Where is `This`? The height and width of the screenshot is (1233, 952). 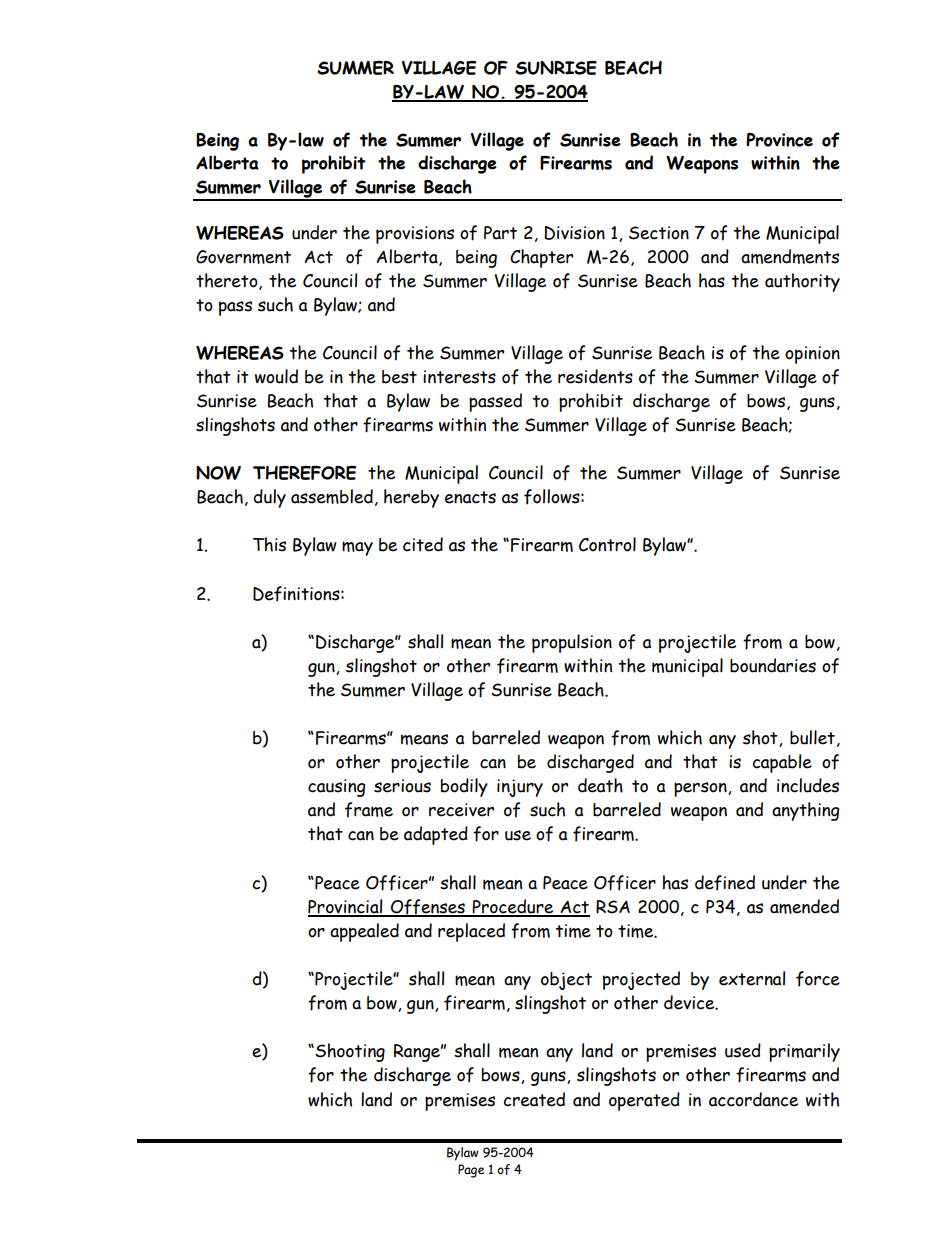 This is located at coordinates (269, 544).
